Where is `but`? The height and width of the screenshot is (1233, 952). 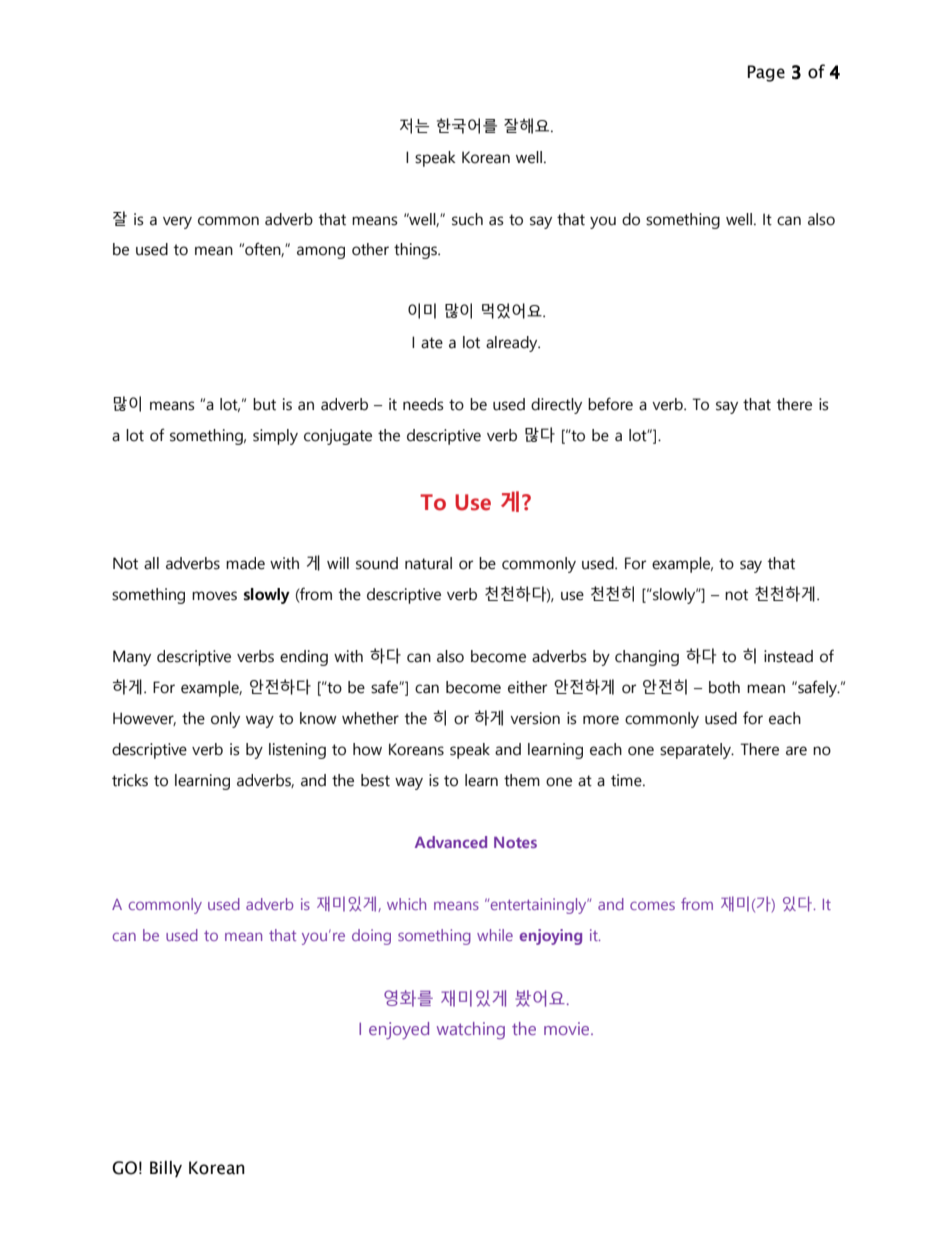 but is located at coordinates (264, 404).
